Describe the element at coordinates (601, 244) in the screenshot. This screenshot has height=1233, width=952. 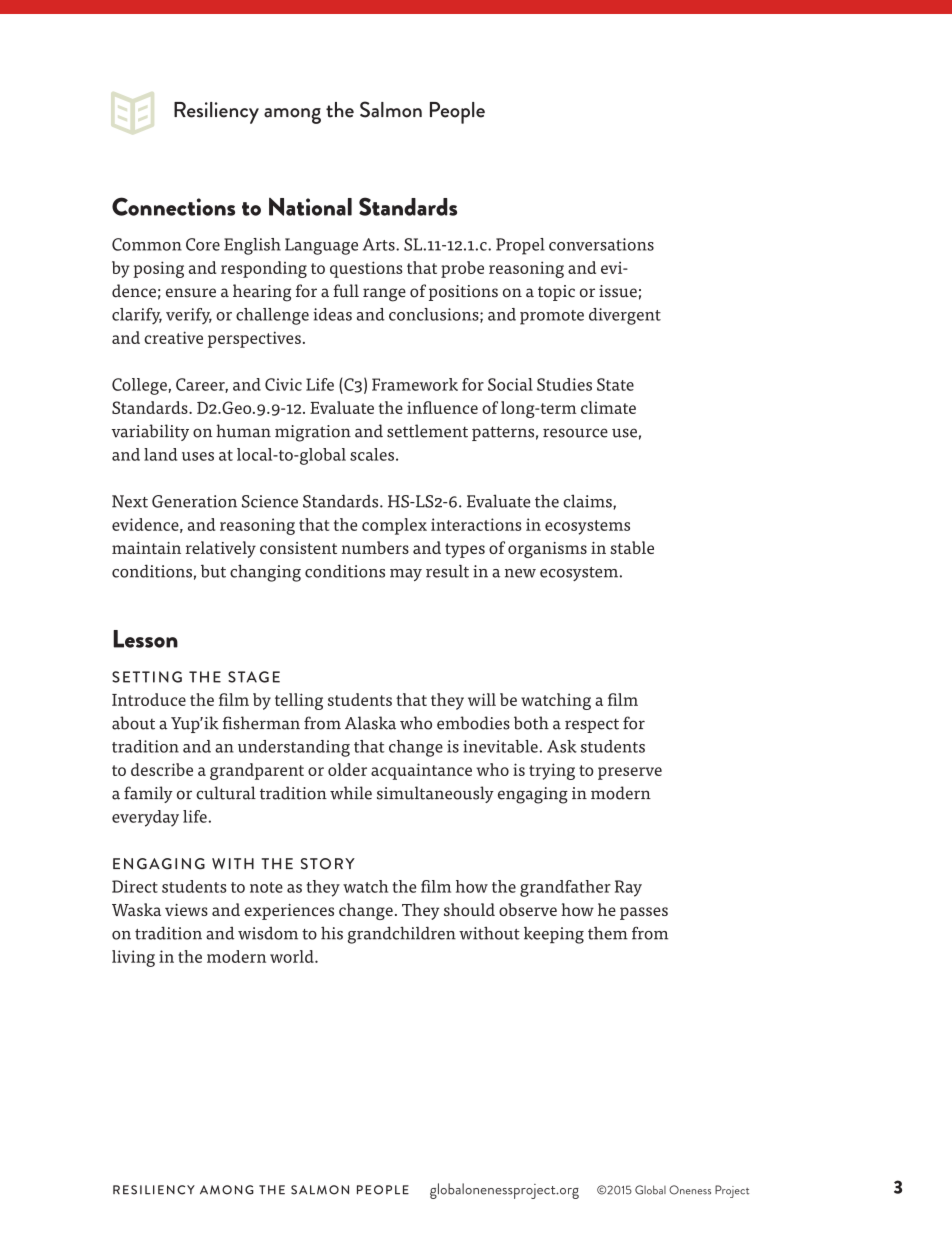
I see `conversations` at that location.
